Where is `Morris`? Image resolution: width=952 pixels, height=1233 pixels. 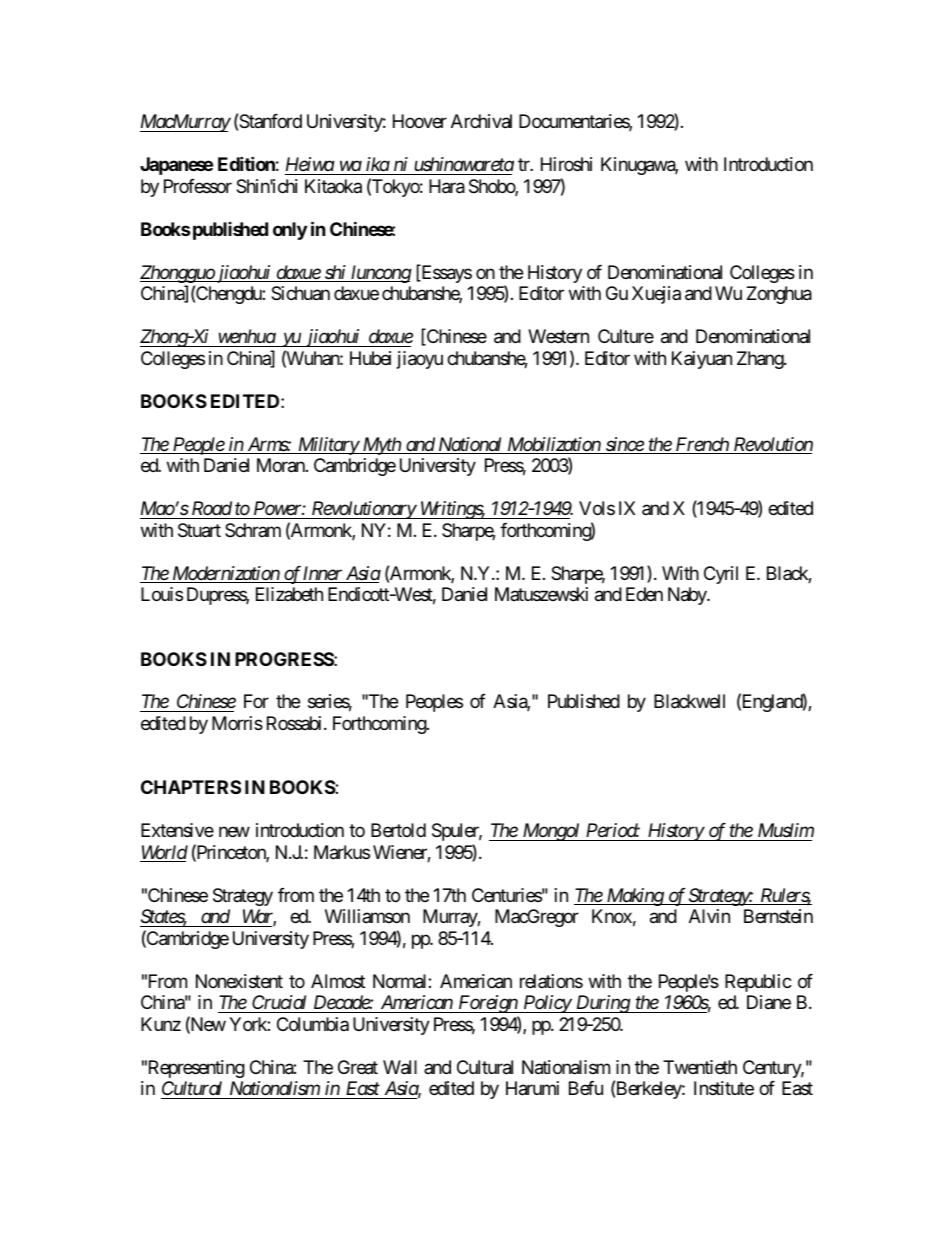 Morris is located at coordinates (237, 723).
